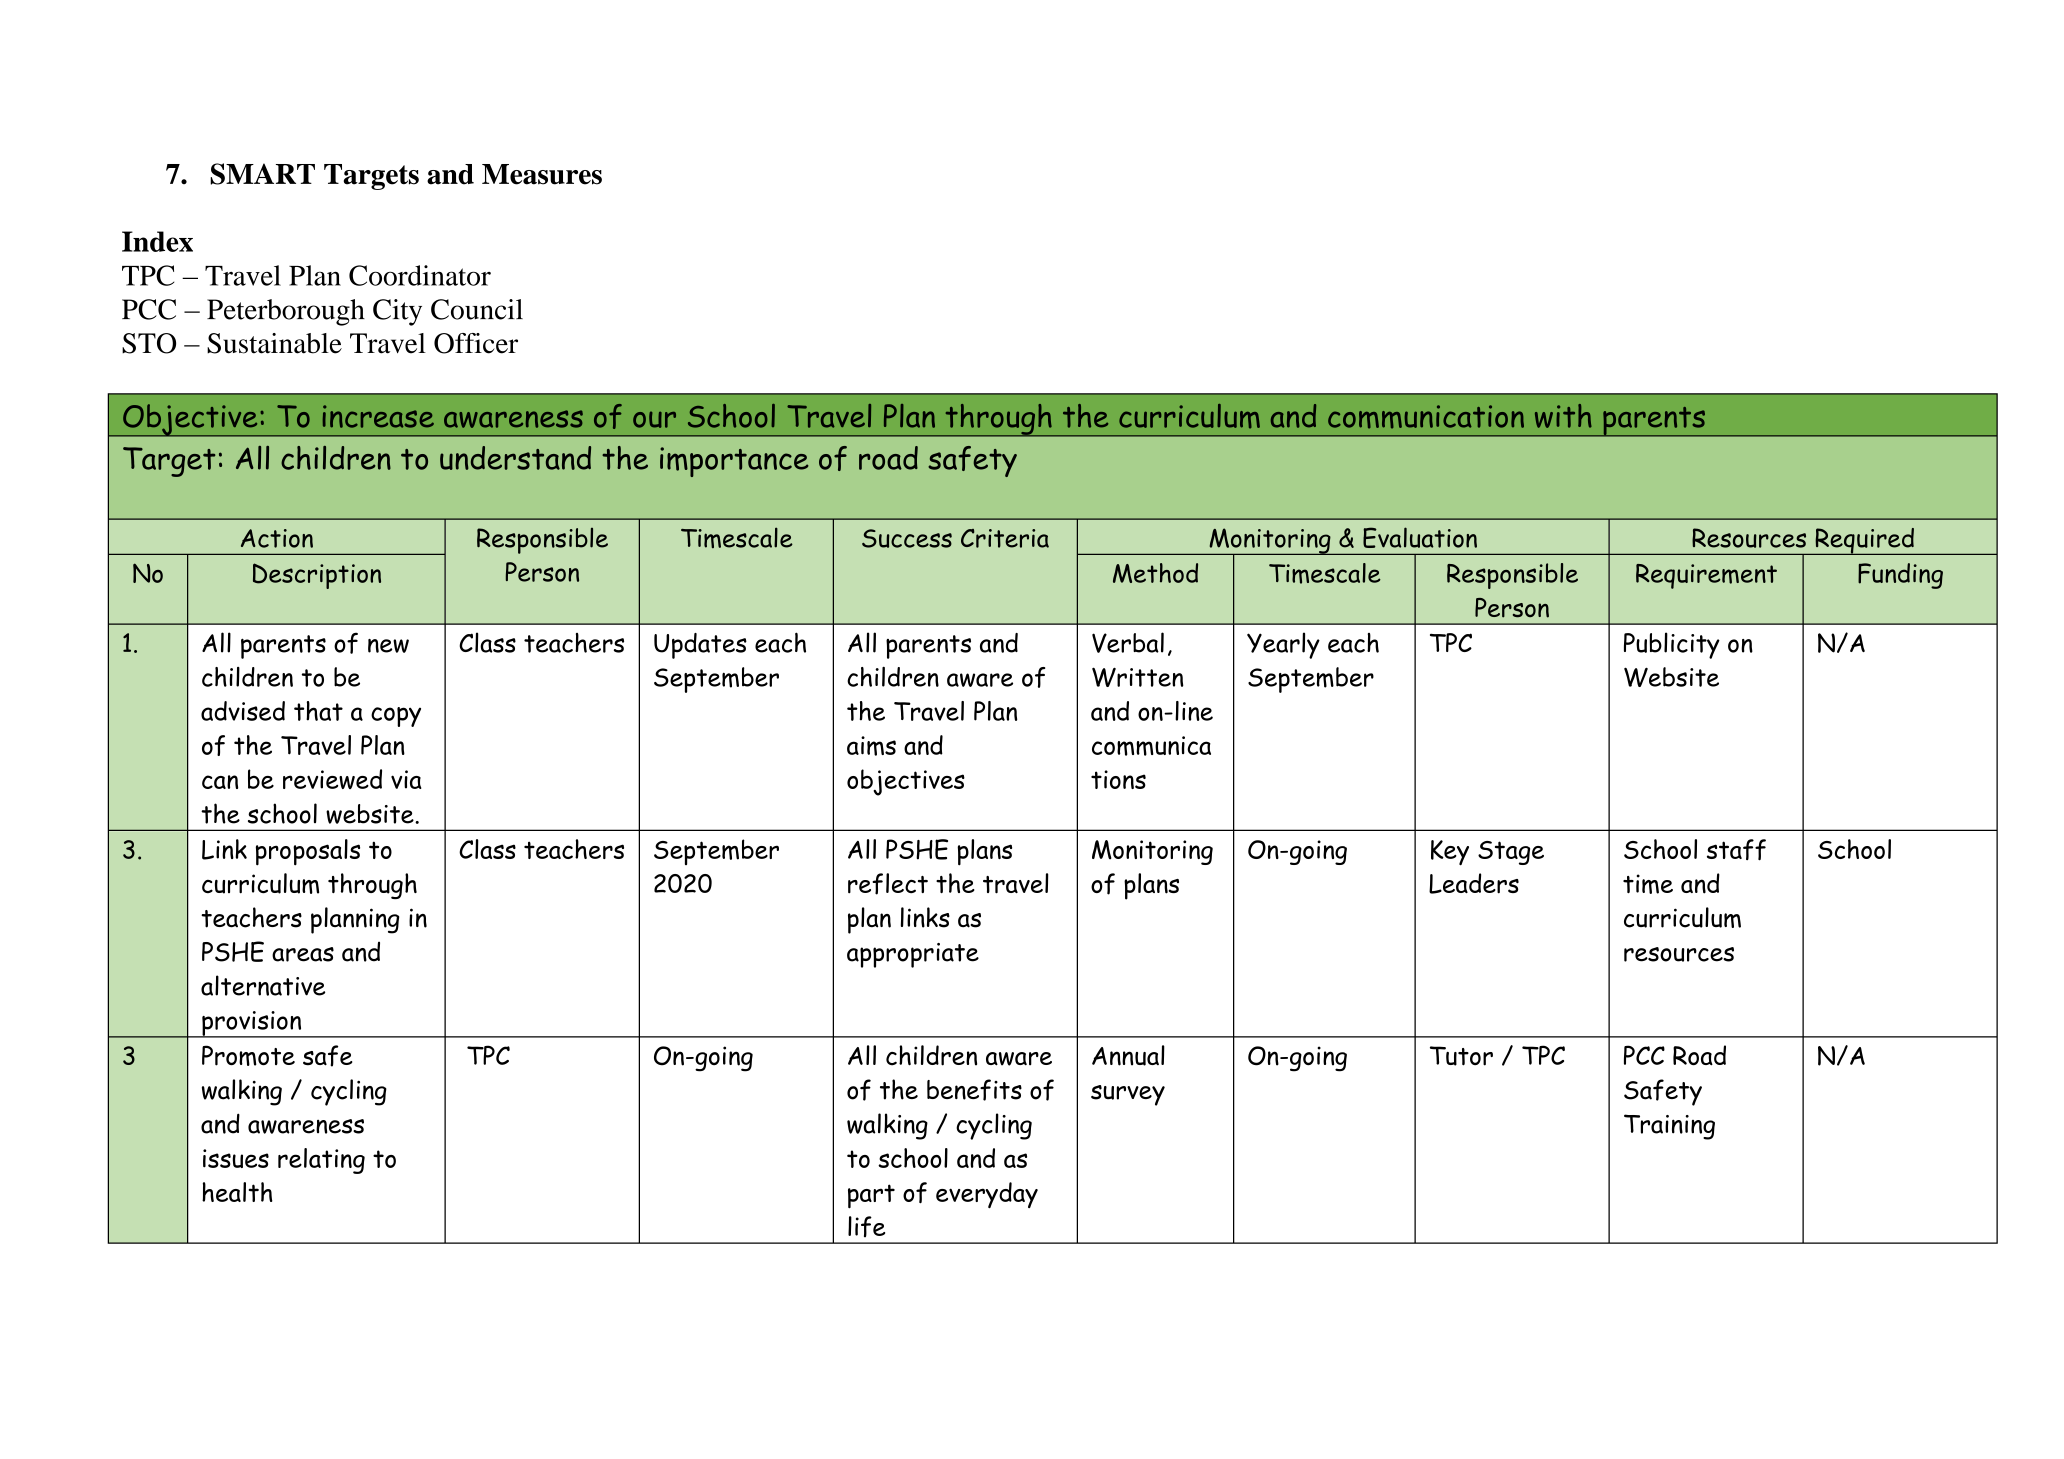 This screenshot has width=2064, height=1459. What do you see at coordinates (1138, 677) in the screenshot?
I see `Written` at bounding box center [1138, 677].
